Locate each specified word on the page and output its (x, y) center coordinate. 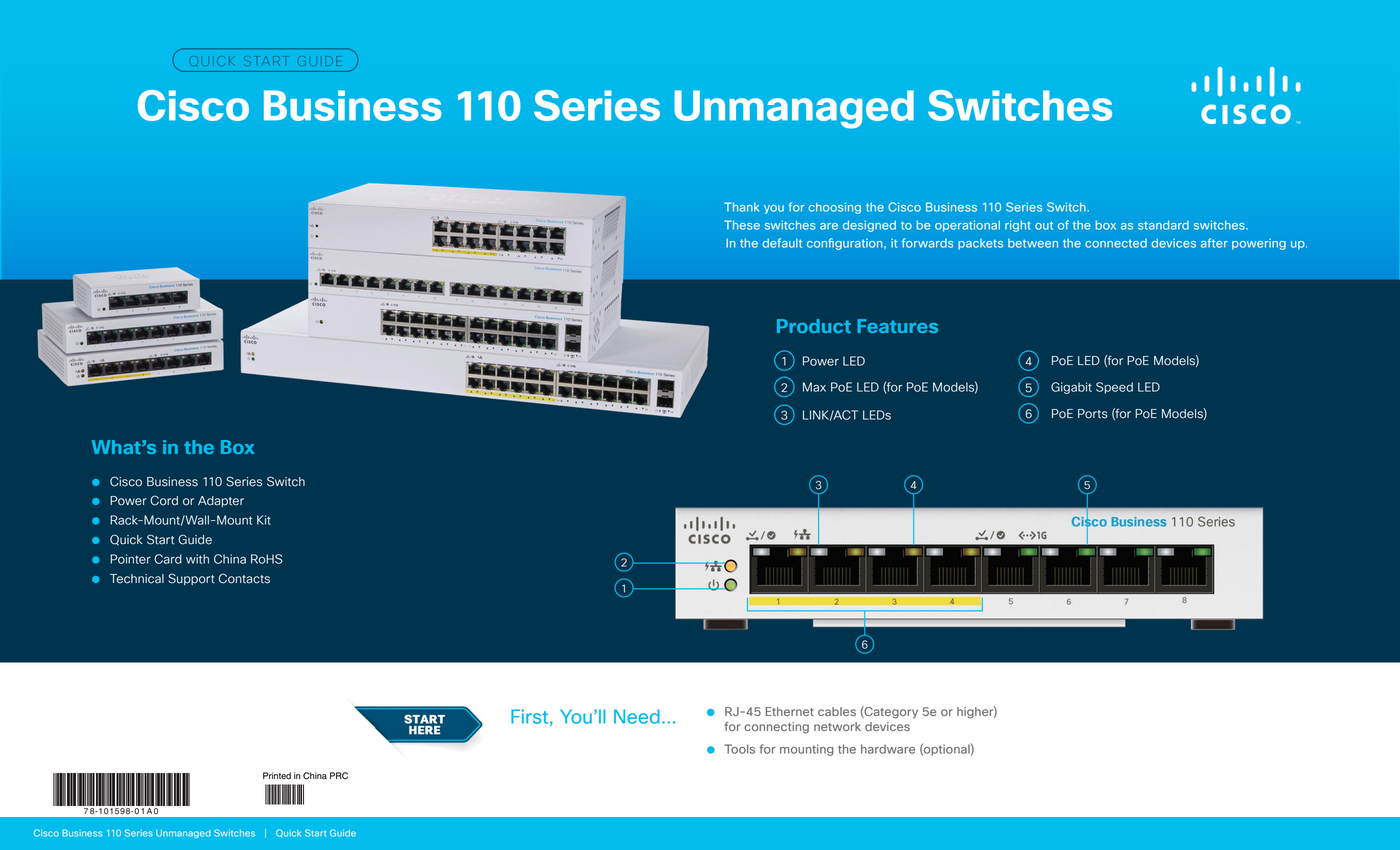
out (1044, 225)
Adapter (221, 501)
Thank (741, 207)
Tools (740, 749)
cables (837, 711)
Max (814, 387)
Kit (264, 520)
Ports (1093, 414)
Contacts (244, 578)
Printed (277, 776)
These (742, 225)
